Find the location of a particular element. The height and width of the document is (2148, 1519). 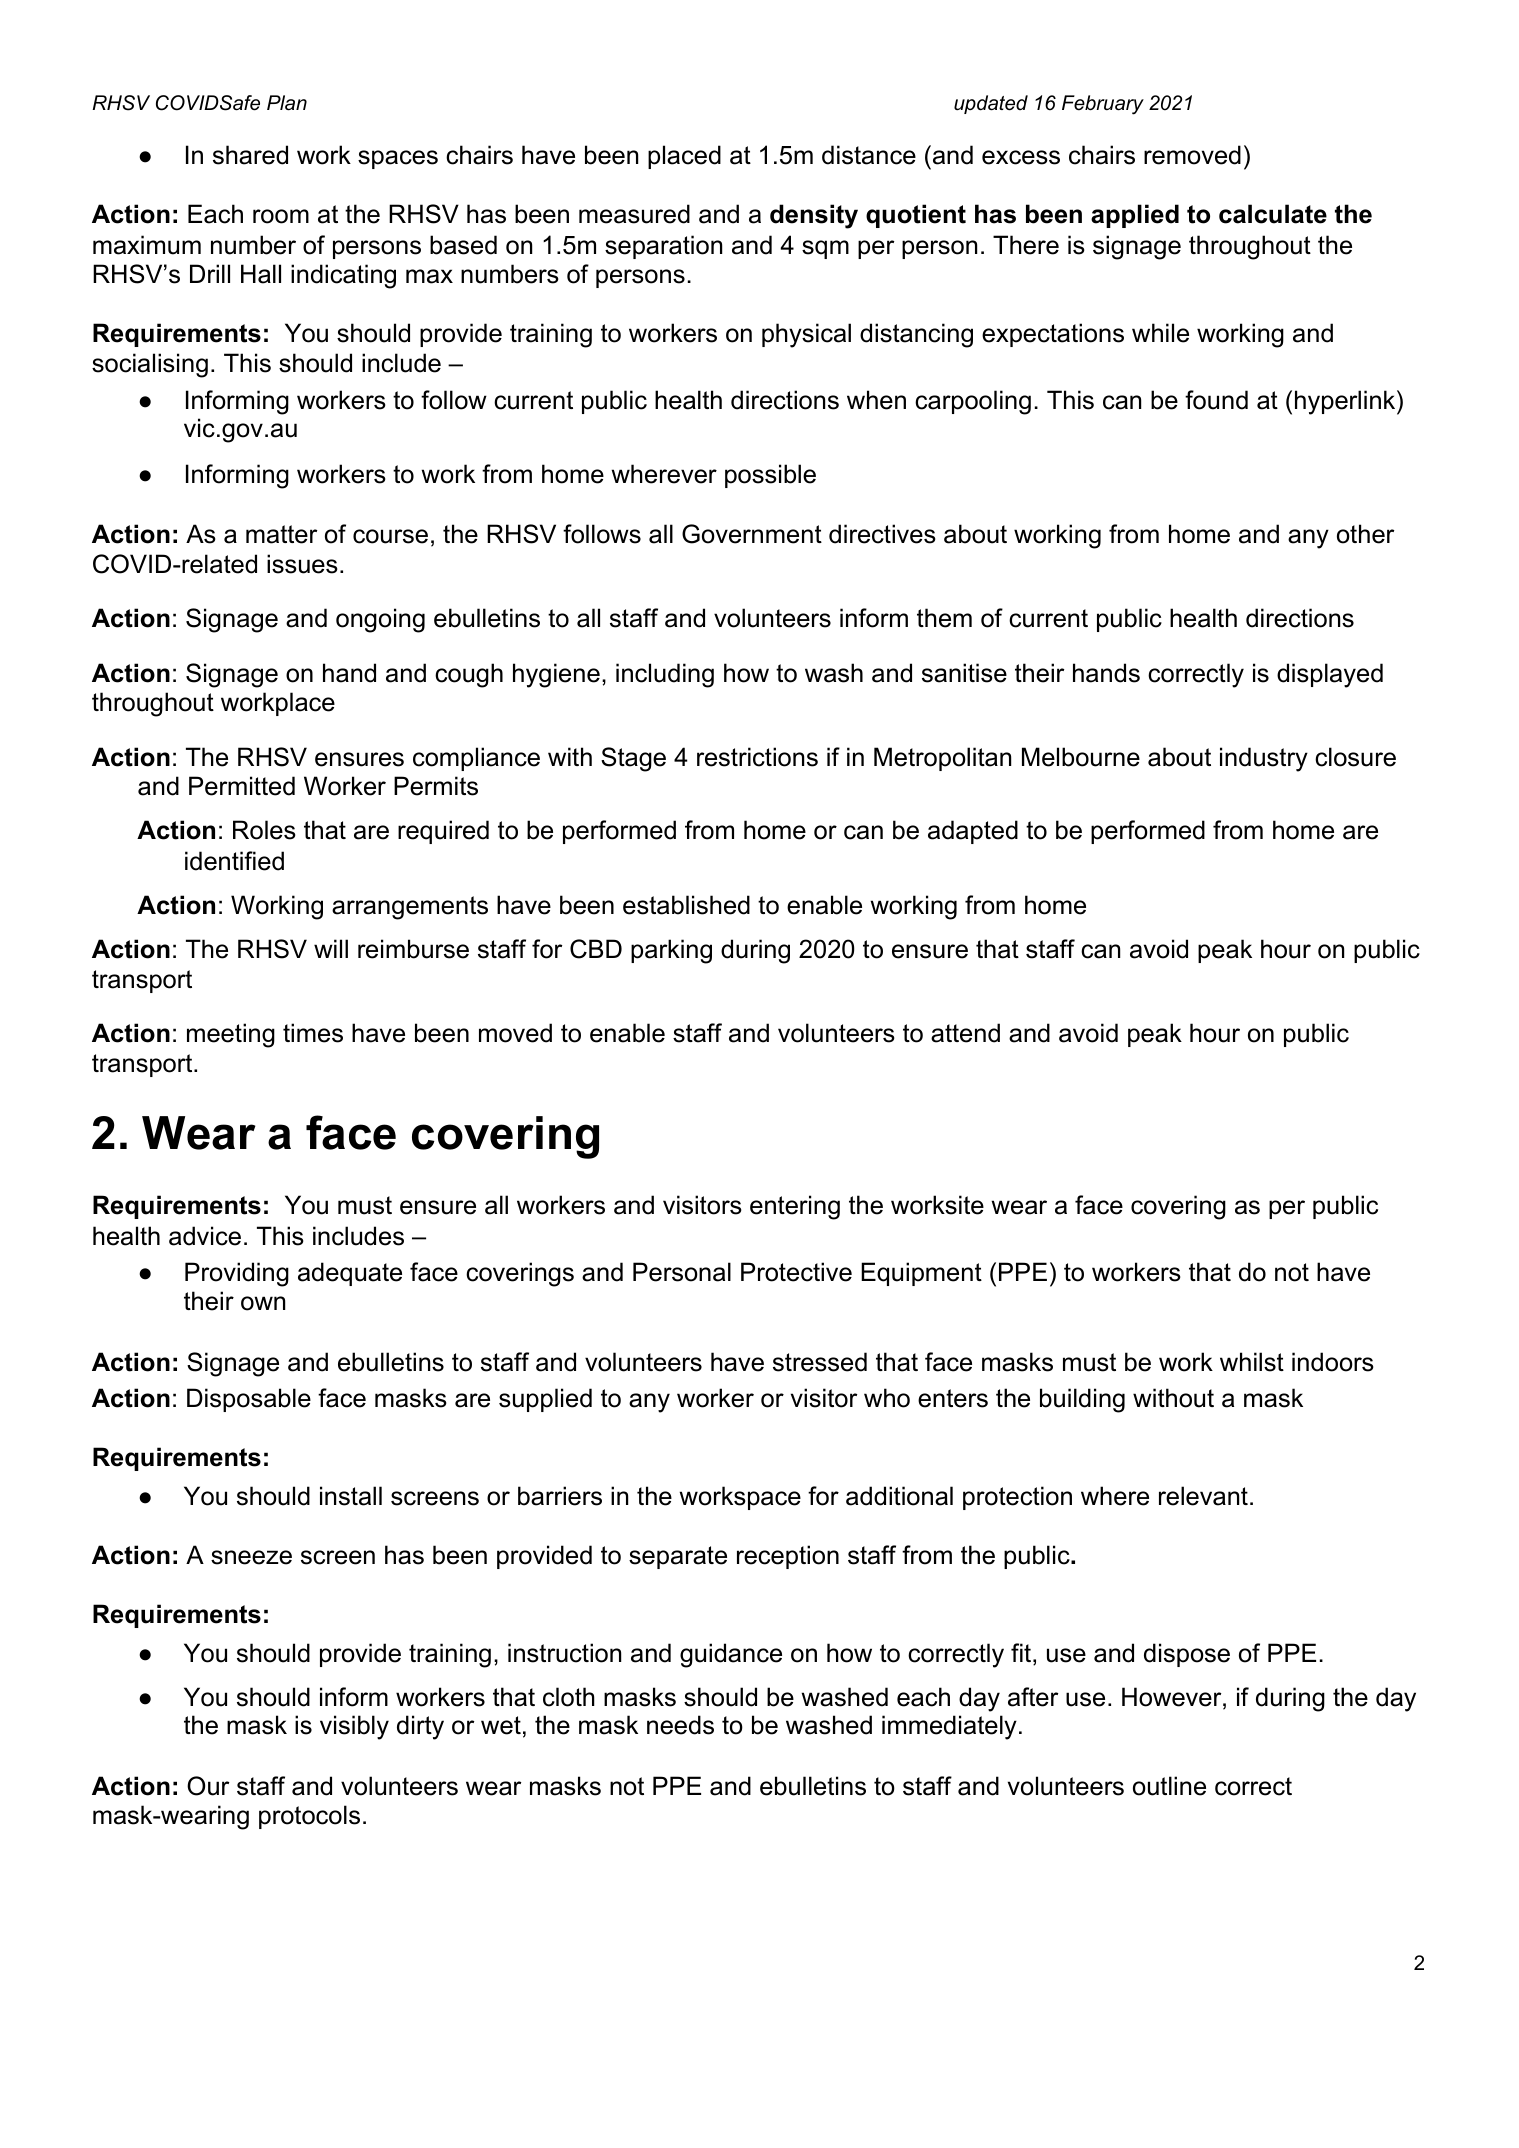

placed is located at coordinates (684, 157).
